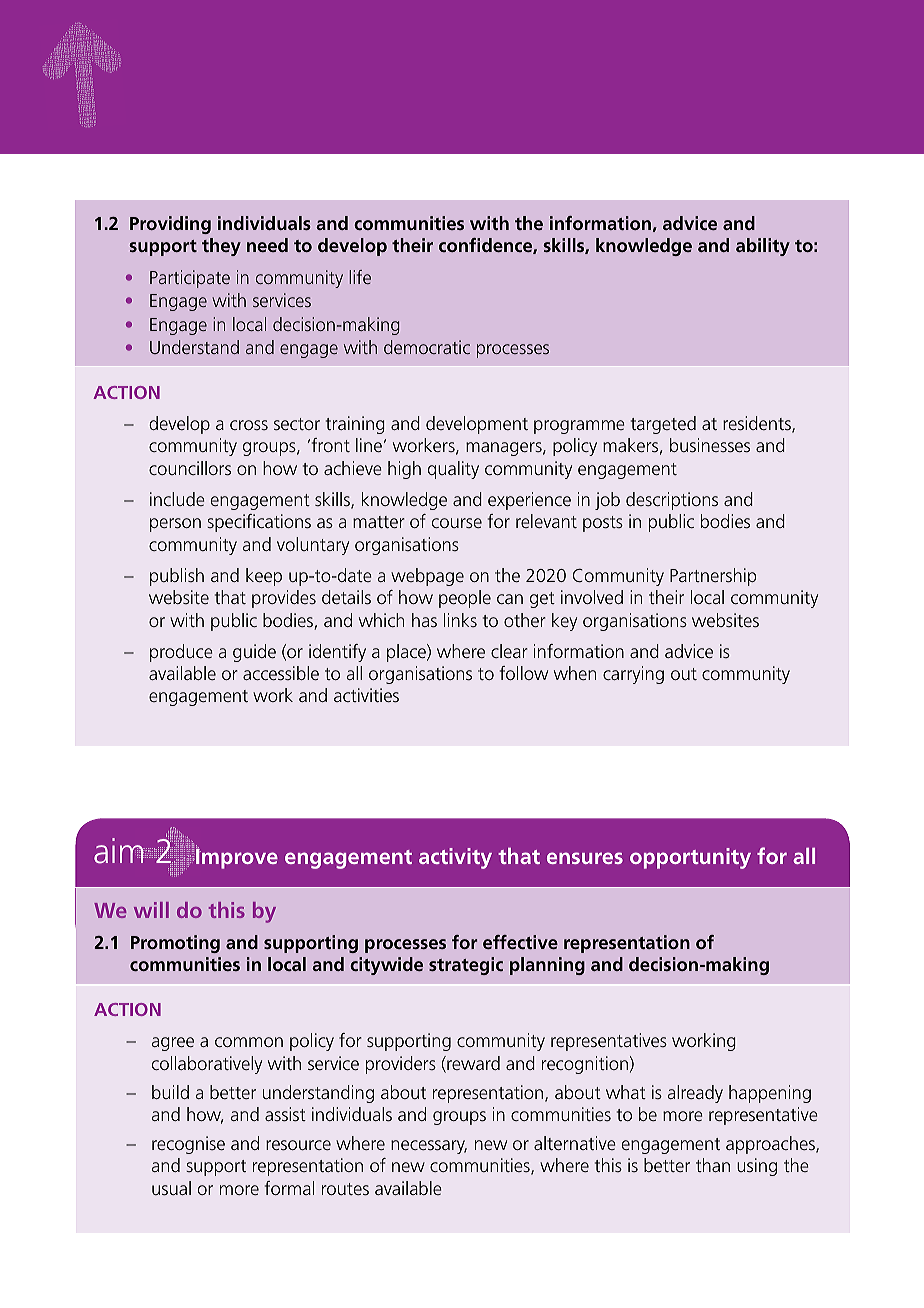 The height and width of the screenshot is (1308, 924). I want to click on ability, so click(763, 247).
